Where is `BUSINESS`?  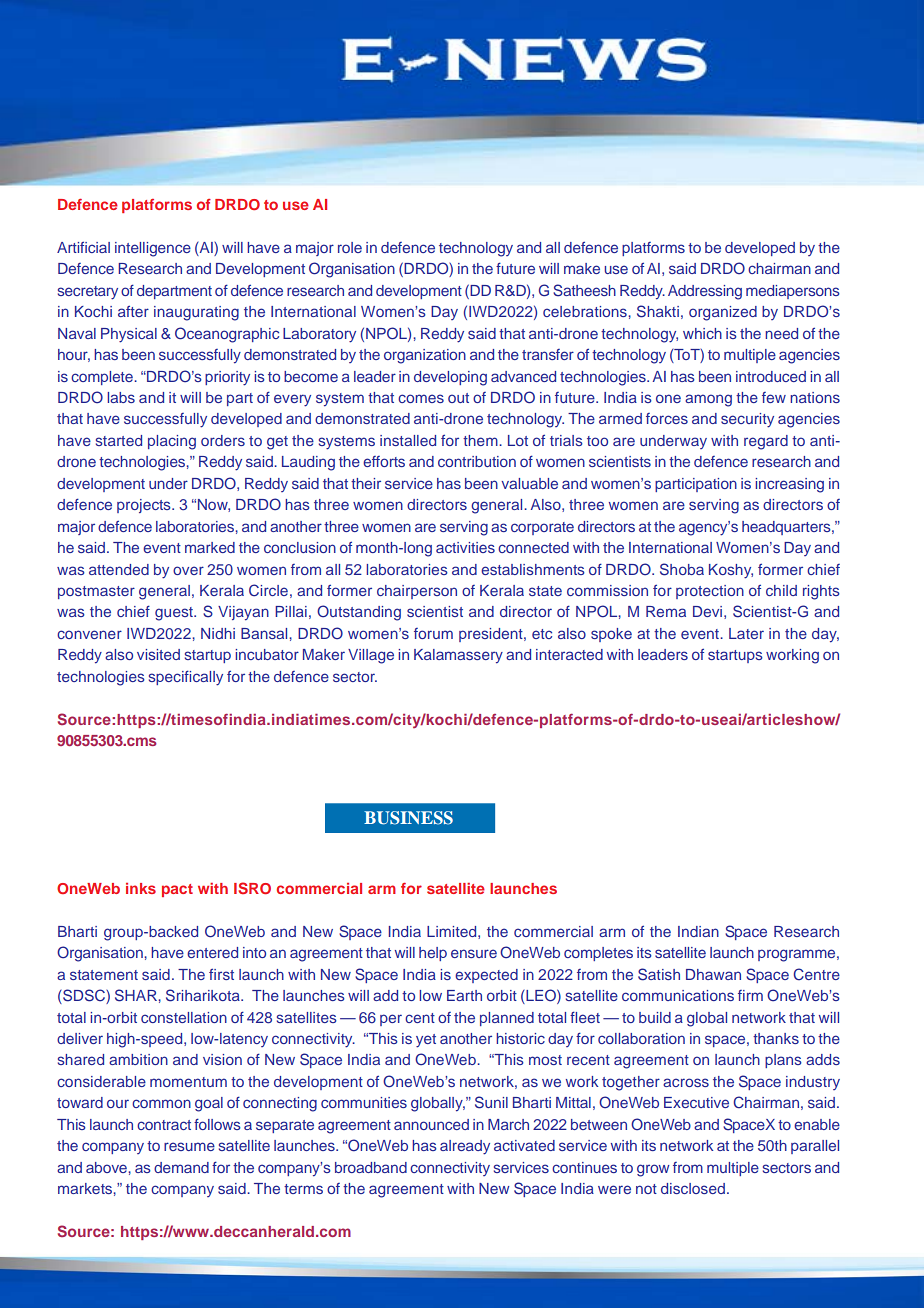 BUSINESS is located at coordinates (408, 818).
